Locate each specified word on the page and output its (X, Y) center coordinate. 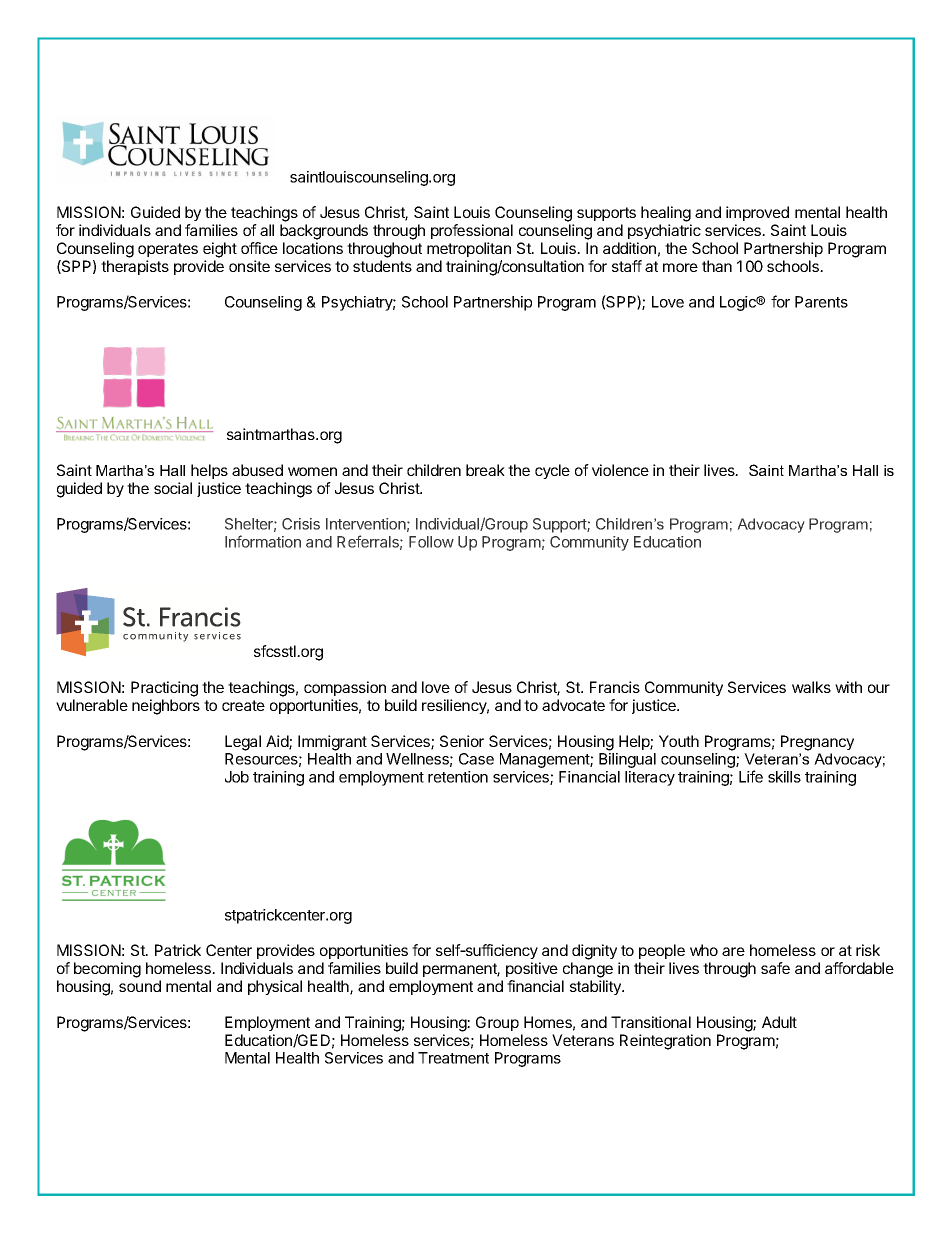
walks (811, 687)
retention (458, 777)
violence (620, 470)
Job (237, 777)
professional (472, 231)
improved (757, 213)
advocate (573, 705)
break (485, 470)
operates (168, 250)
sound (140, 986)
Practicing (164, 689)
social (173, 488)
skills (784, 777)
